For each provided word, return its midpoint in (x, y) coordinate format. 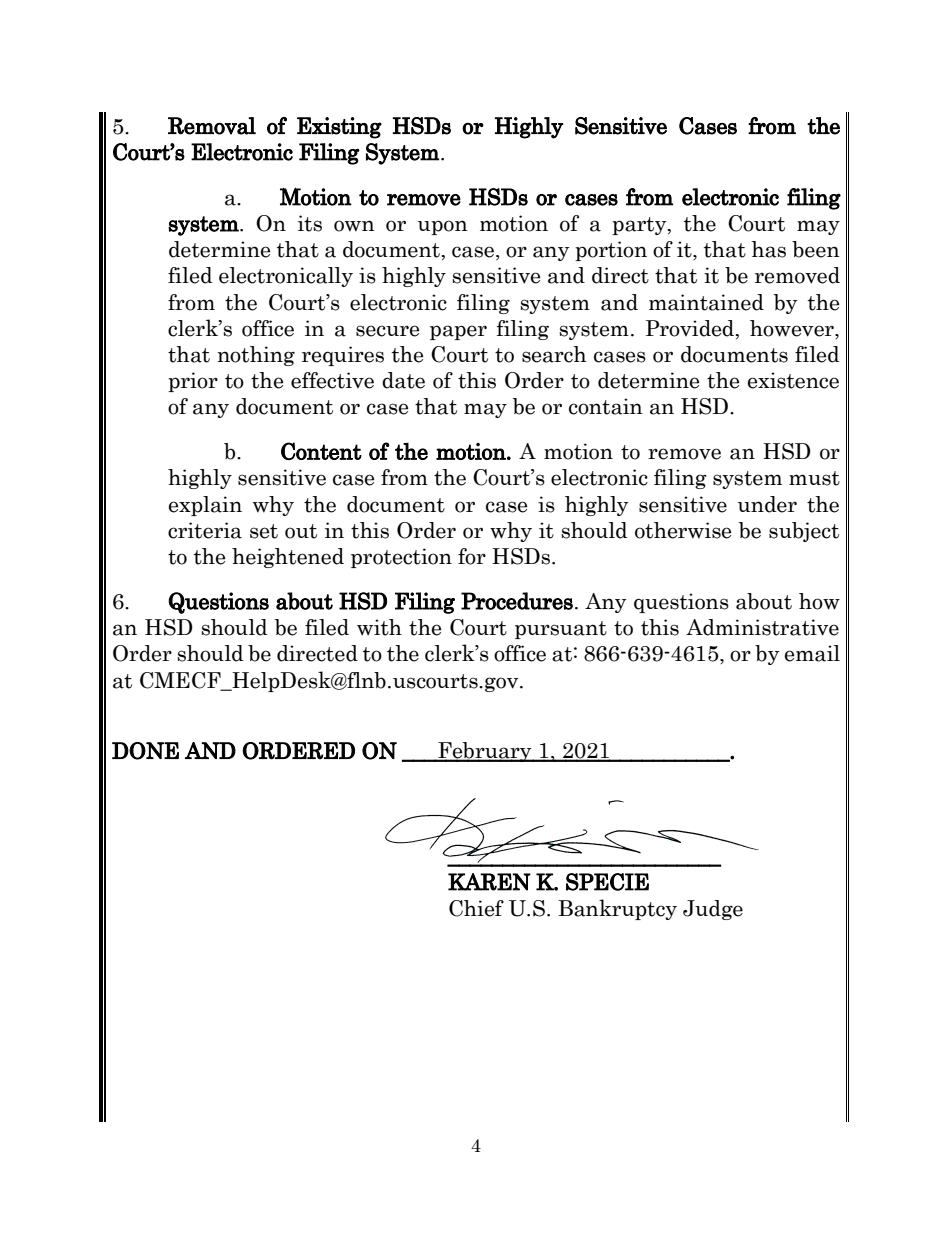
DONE (145, 751)
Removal (212, 126)
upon (443, 227)
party (640, 226)
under (767, 504)
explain (205, 506)
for (472, 556)
